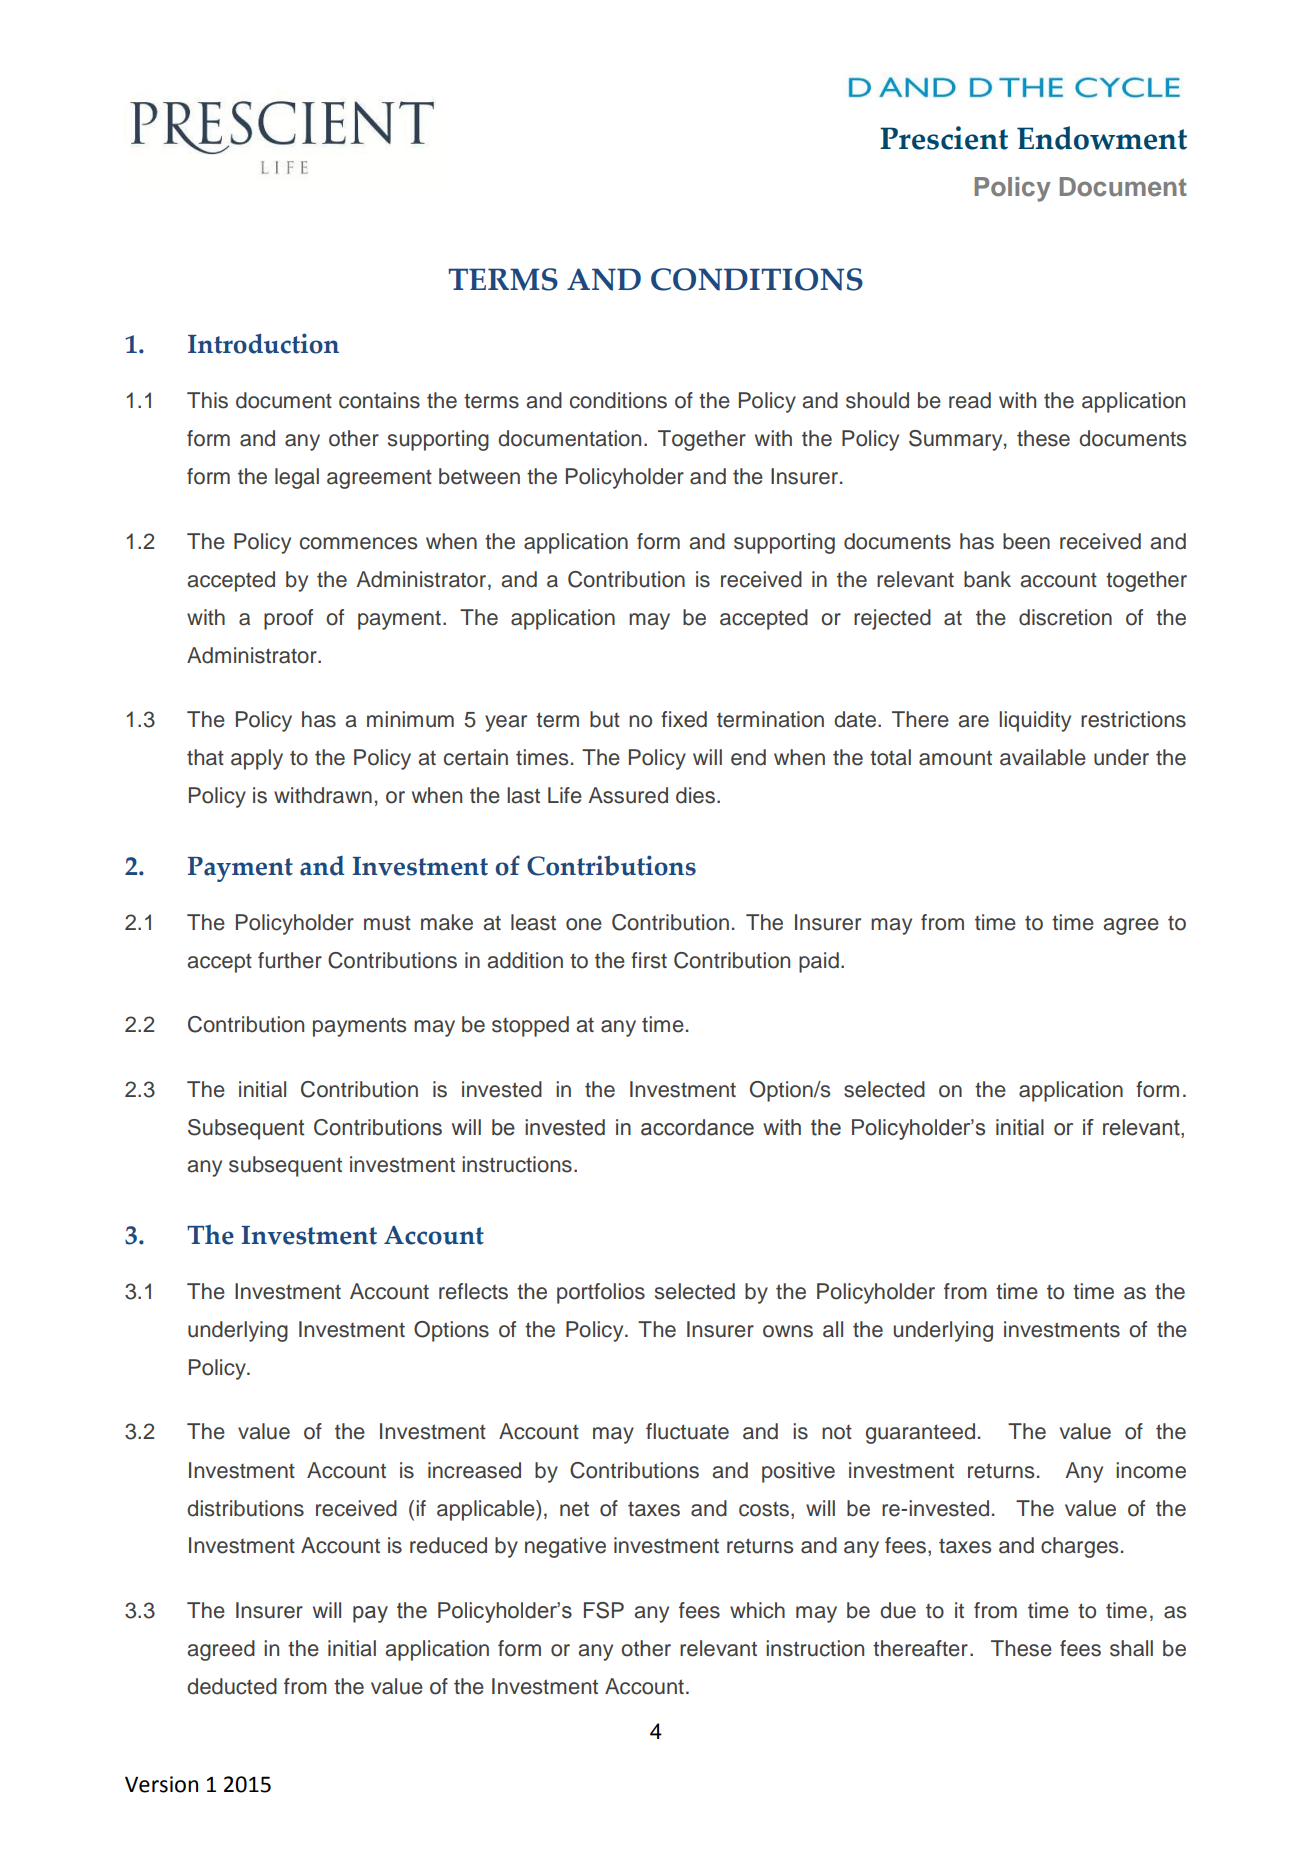 The height and width of the screenshot is (1854, 1312). Describe the element at coordinates (1035, 721) in the screenshot. I see `liquidity` at that location.
